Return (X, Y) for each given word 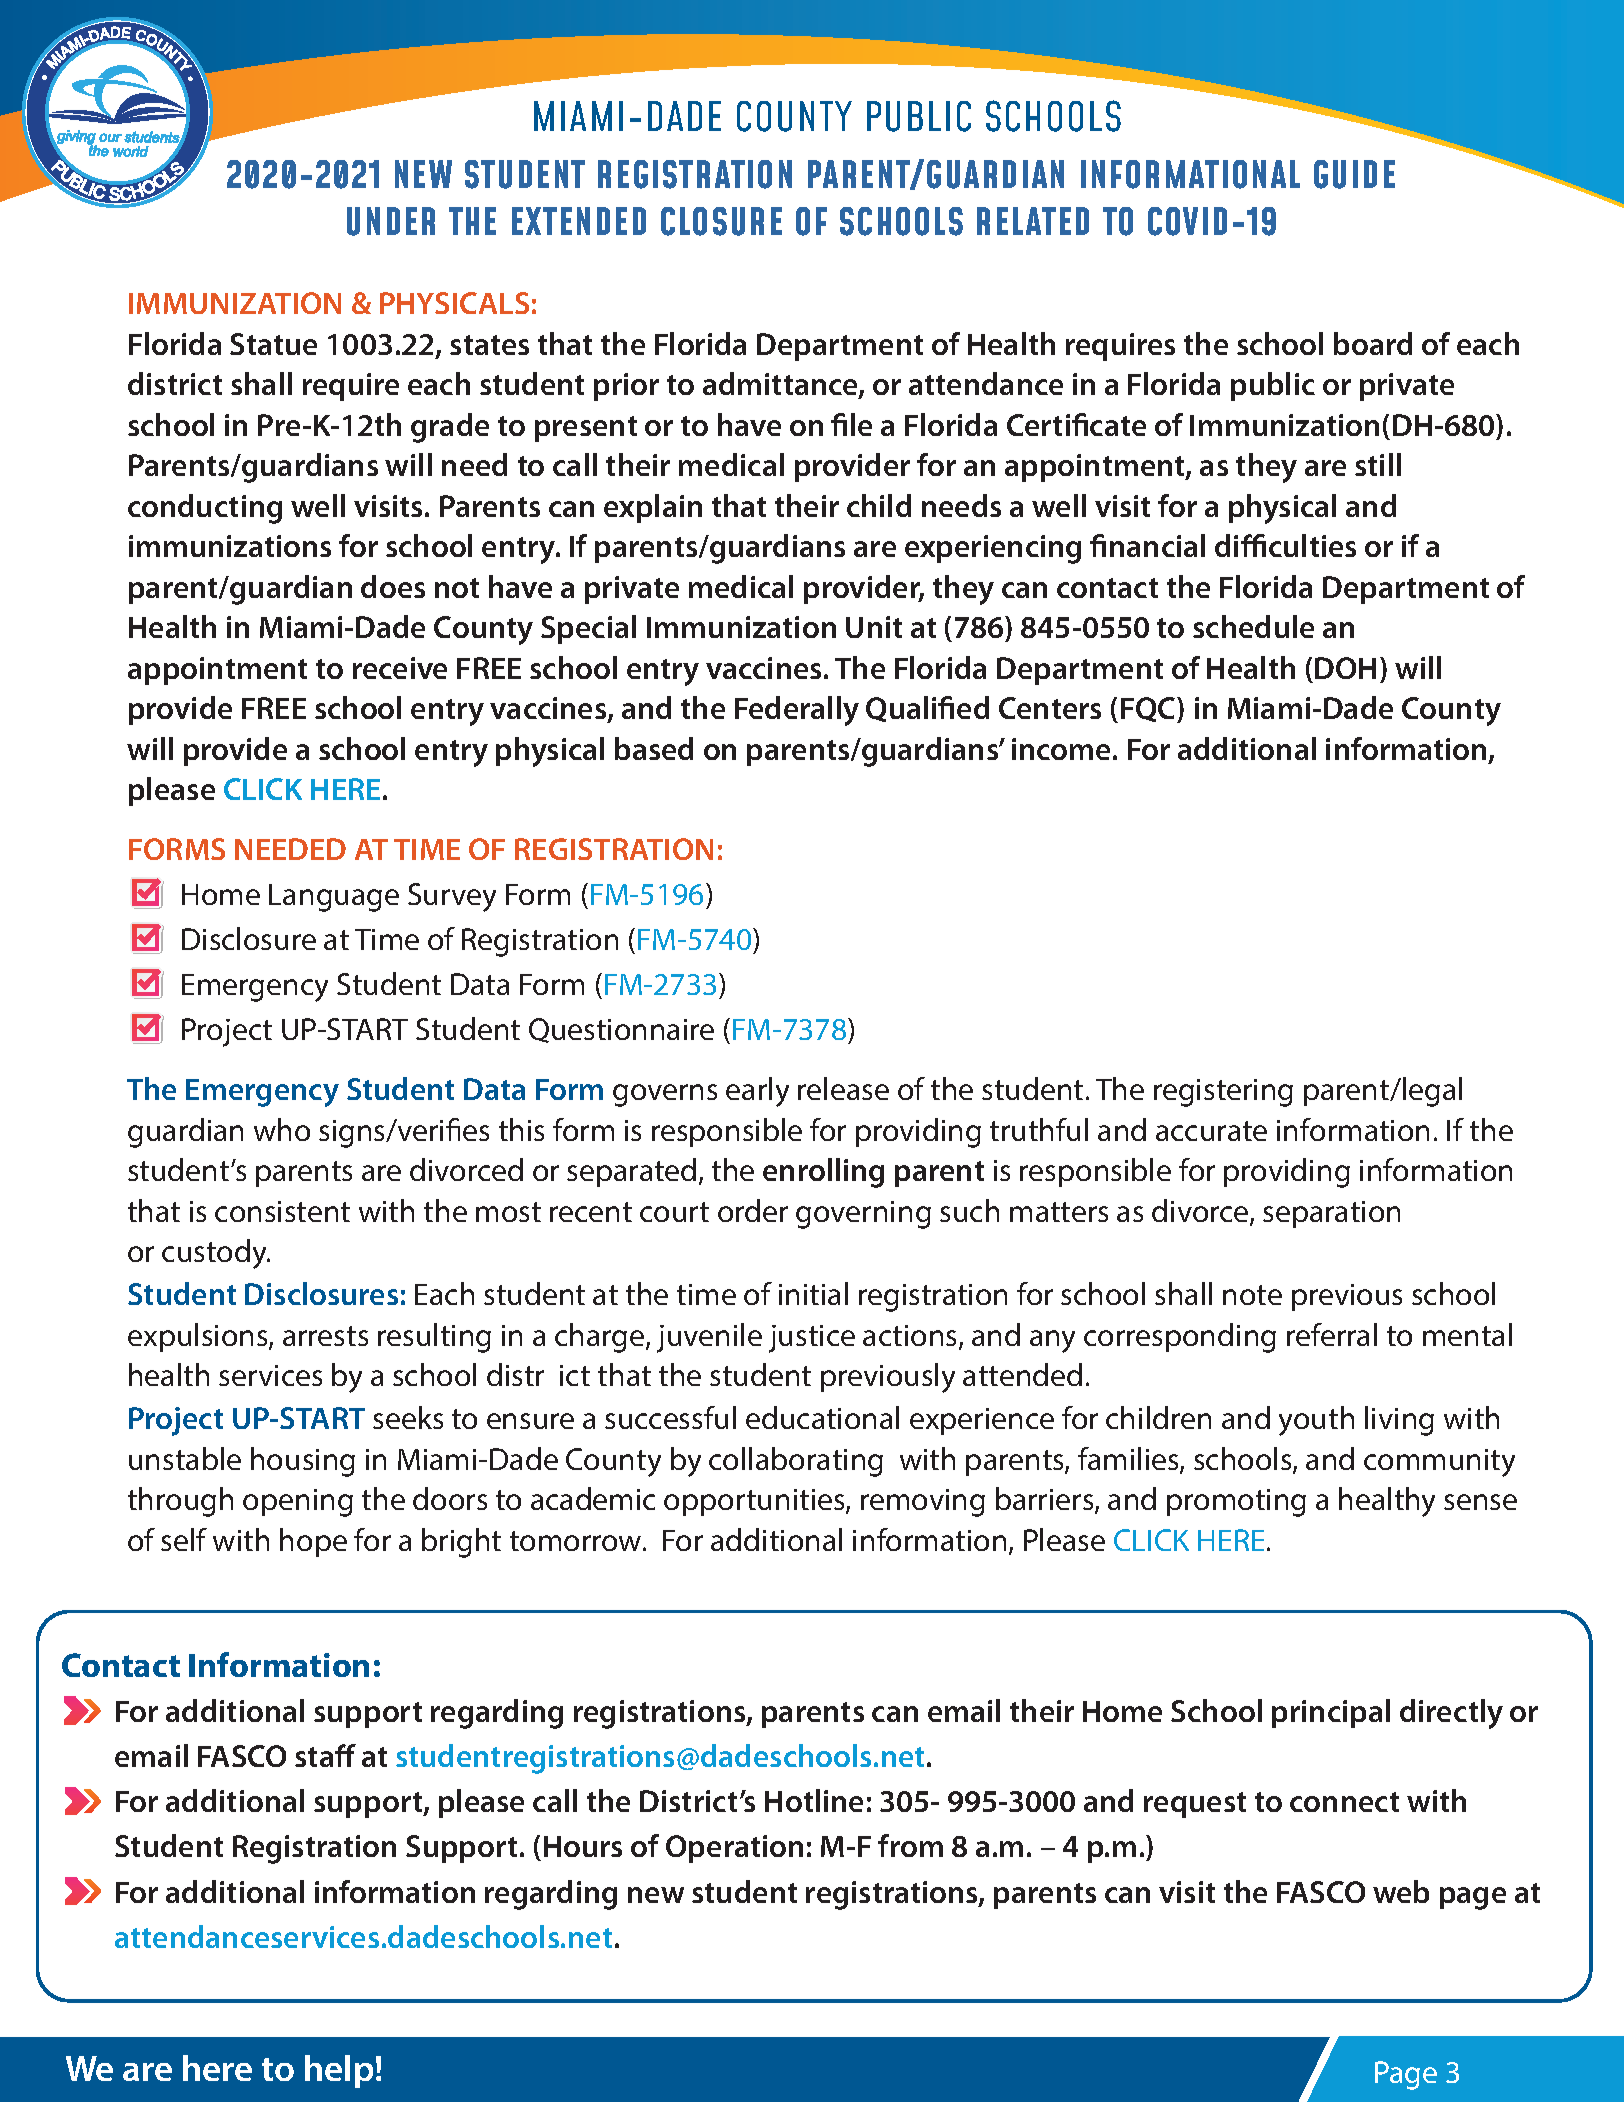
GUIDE (1354, 174)
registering (1223, 1093)
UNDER (391, 221)
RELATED (1033, 221)
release (843, 1088)
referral (1332, 1334)
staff (325, 1755)
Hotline (814, 1800)
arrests (325, 1336)
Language (334, 898)
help (339, 2071)
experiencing (993, 549)
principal (1331, 1713)
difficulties (1285, 545)
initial (813, 1293)
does (393, 586)
